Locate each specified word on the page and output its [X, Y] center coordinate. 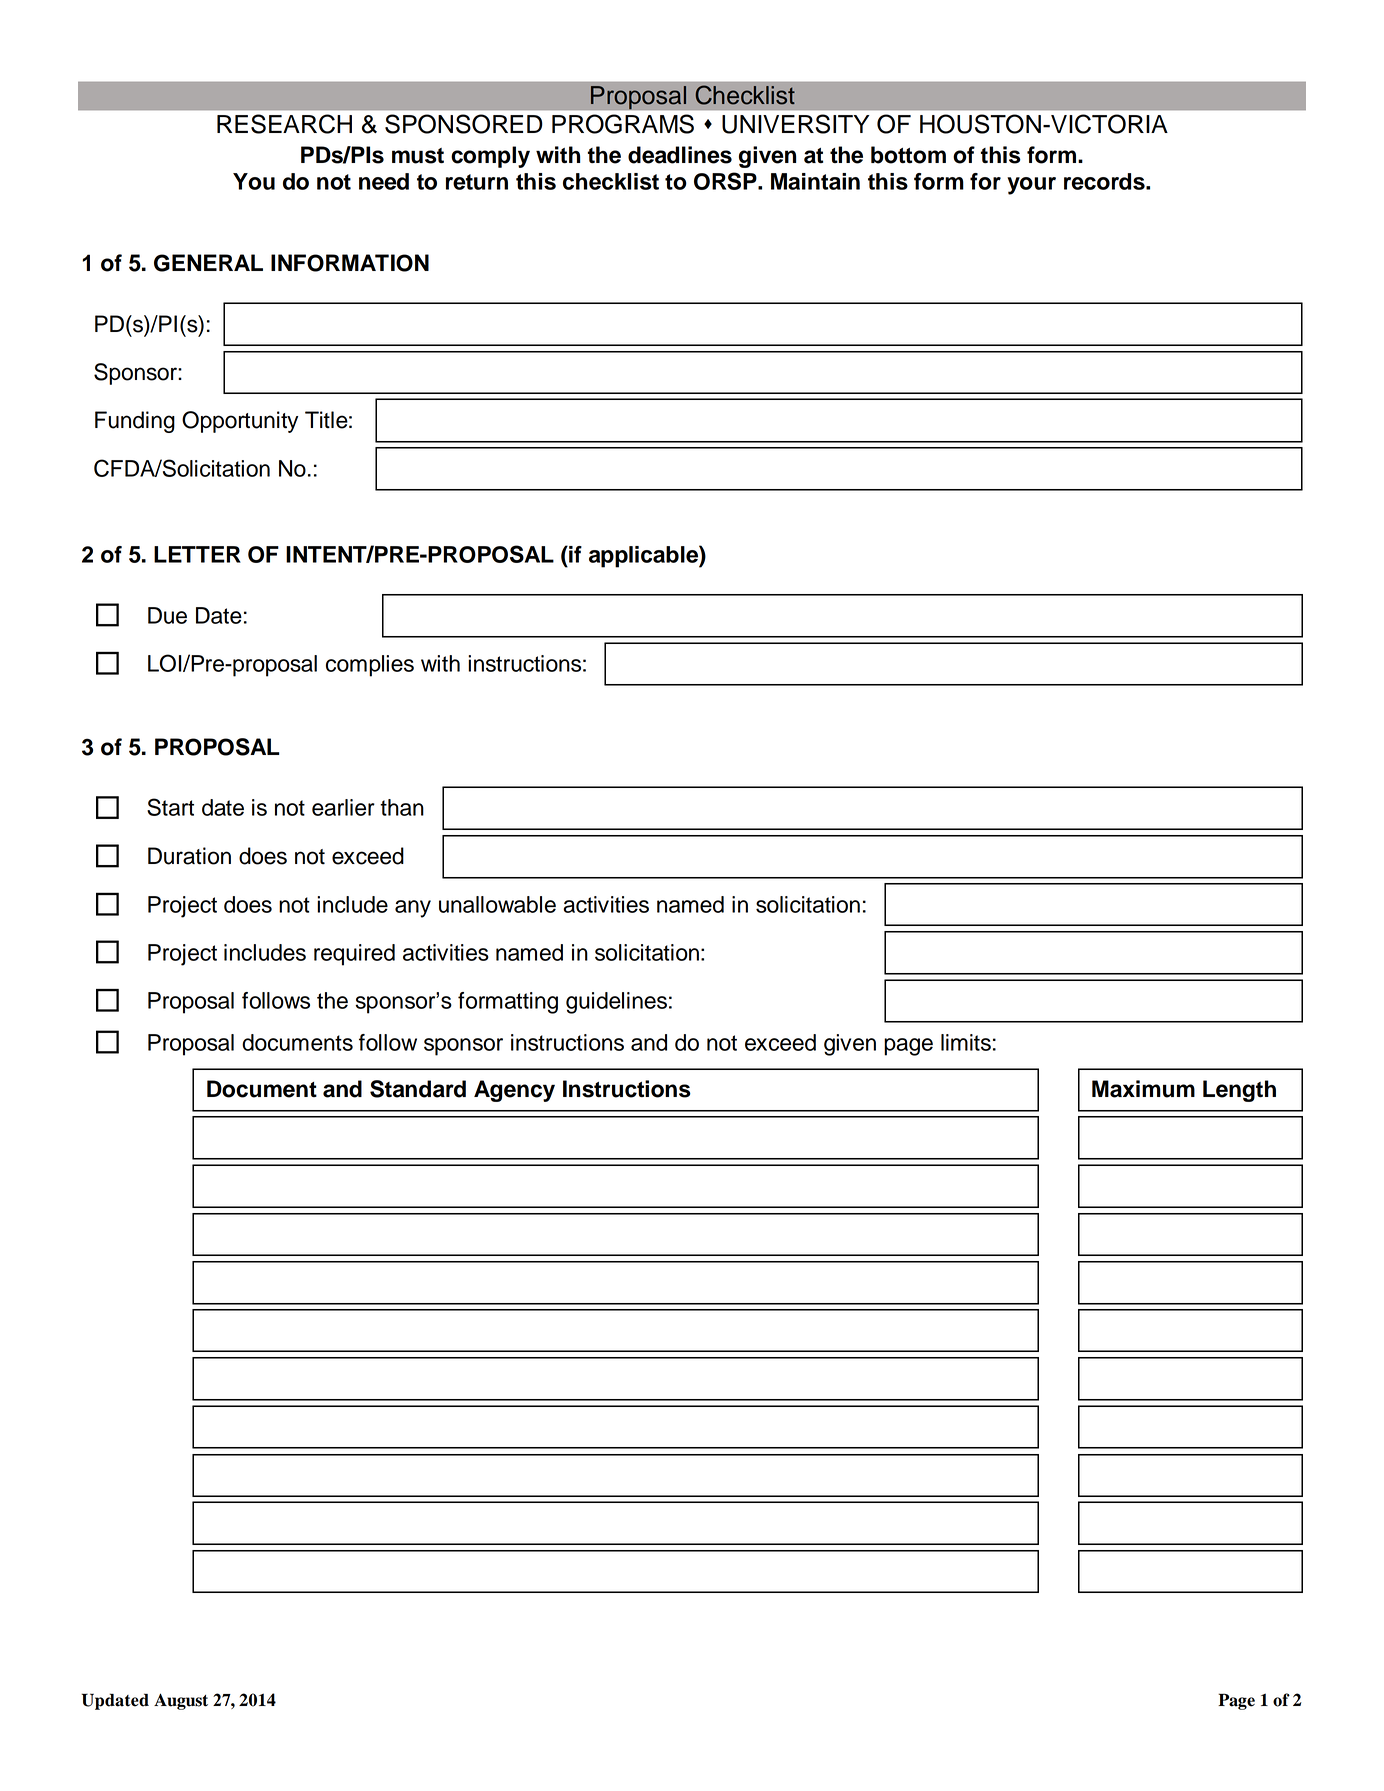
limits [966, 1042]
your [1031, 186]
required [354, 955]
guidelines [616, 1003]
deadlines [680, 155]
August [181, 1701]
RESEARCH [284, 124]
